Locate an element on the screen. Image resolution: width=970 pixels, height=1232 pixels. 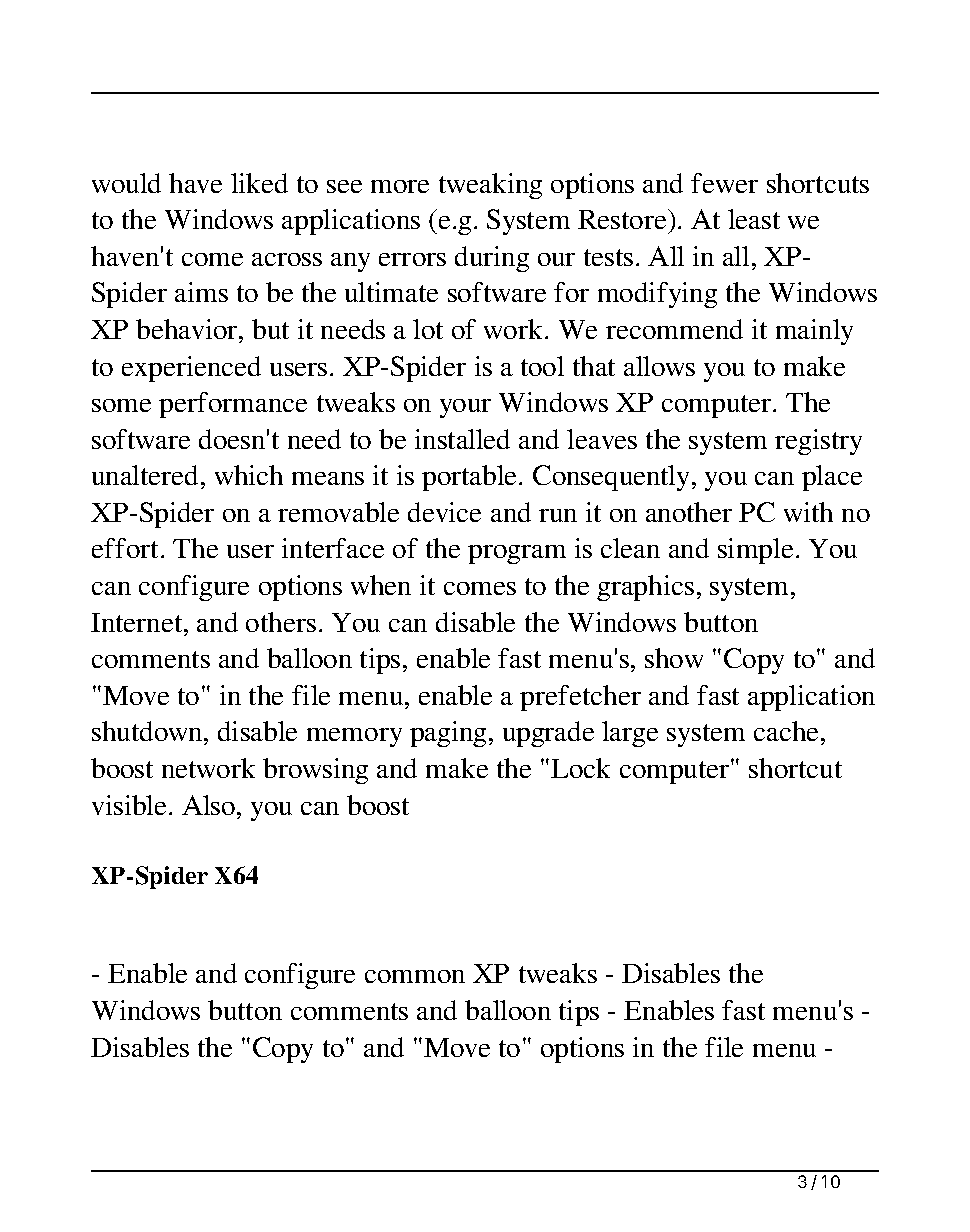
effort is located at coordinates (127, 548).
